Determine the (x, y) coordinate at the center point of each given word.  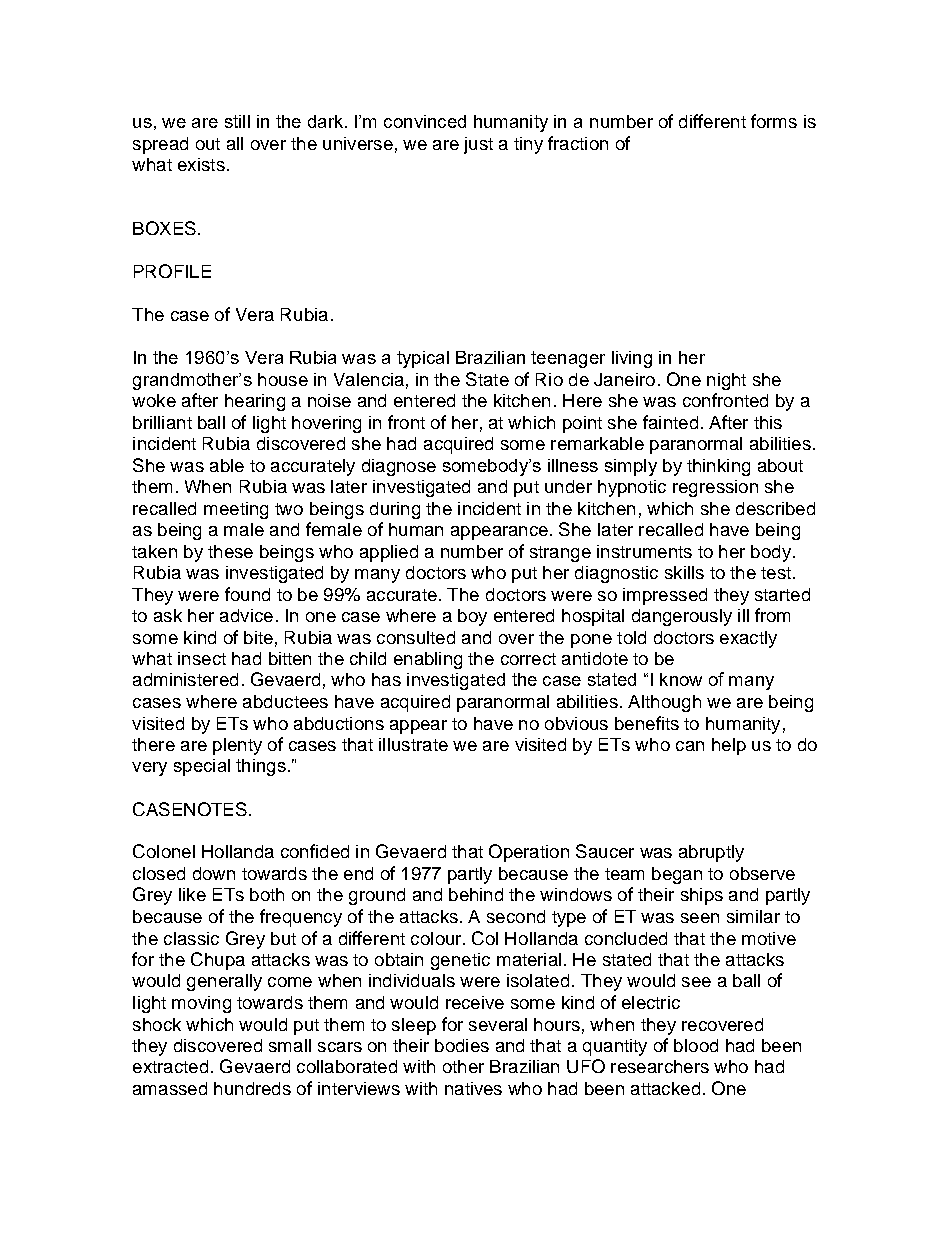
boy (472, 617)
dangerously (682, 617)
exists (201, 164)
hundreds (252, 1088)
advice (246, 615)
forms (774, 121)
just (478, 145)
